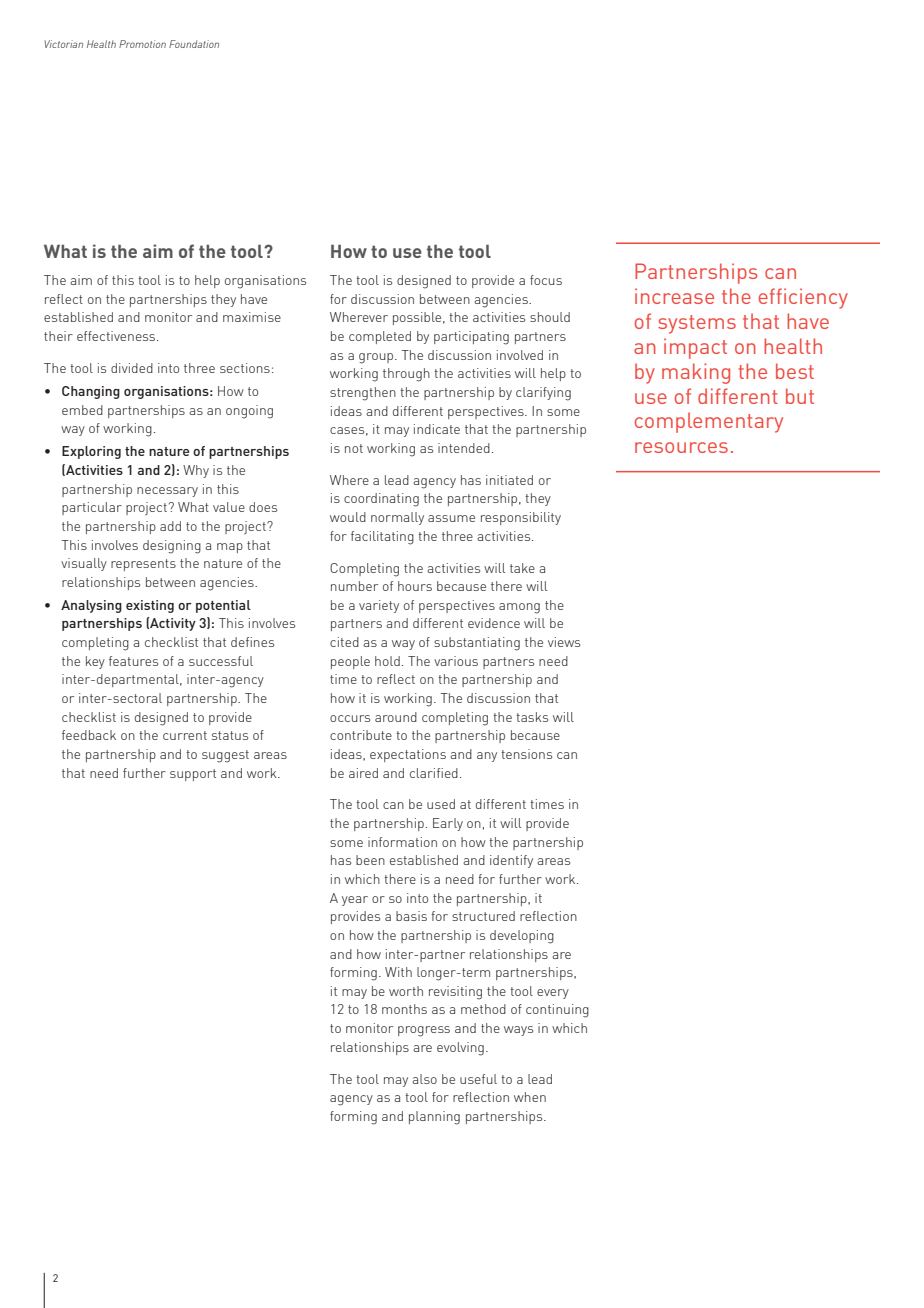 This screenshot has height=1308, width=924. What do you see at coordinates (434, 1118) in the screenshot?
I see `planning` at bounding box center [434, 1118].
